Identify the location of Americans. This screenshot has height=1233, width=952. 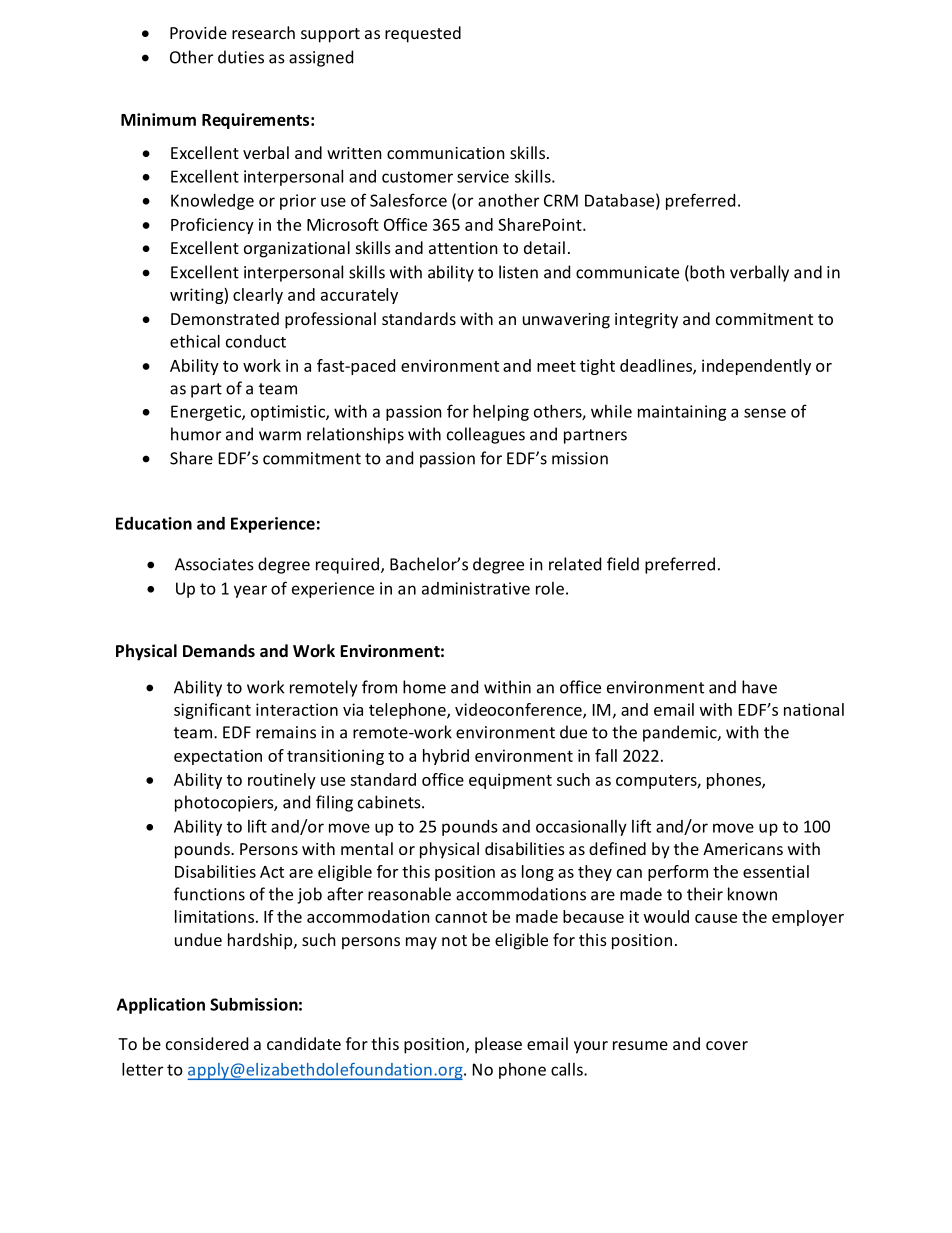
(743, 849).
